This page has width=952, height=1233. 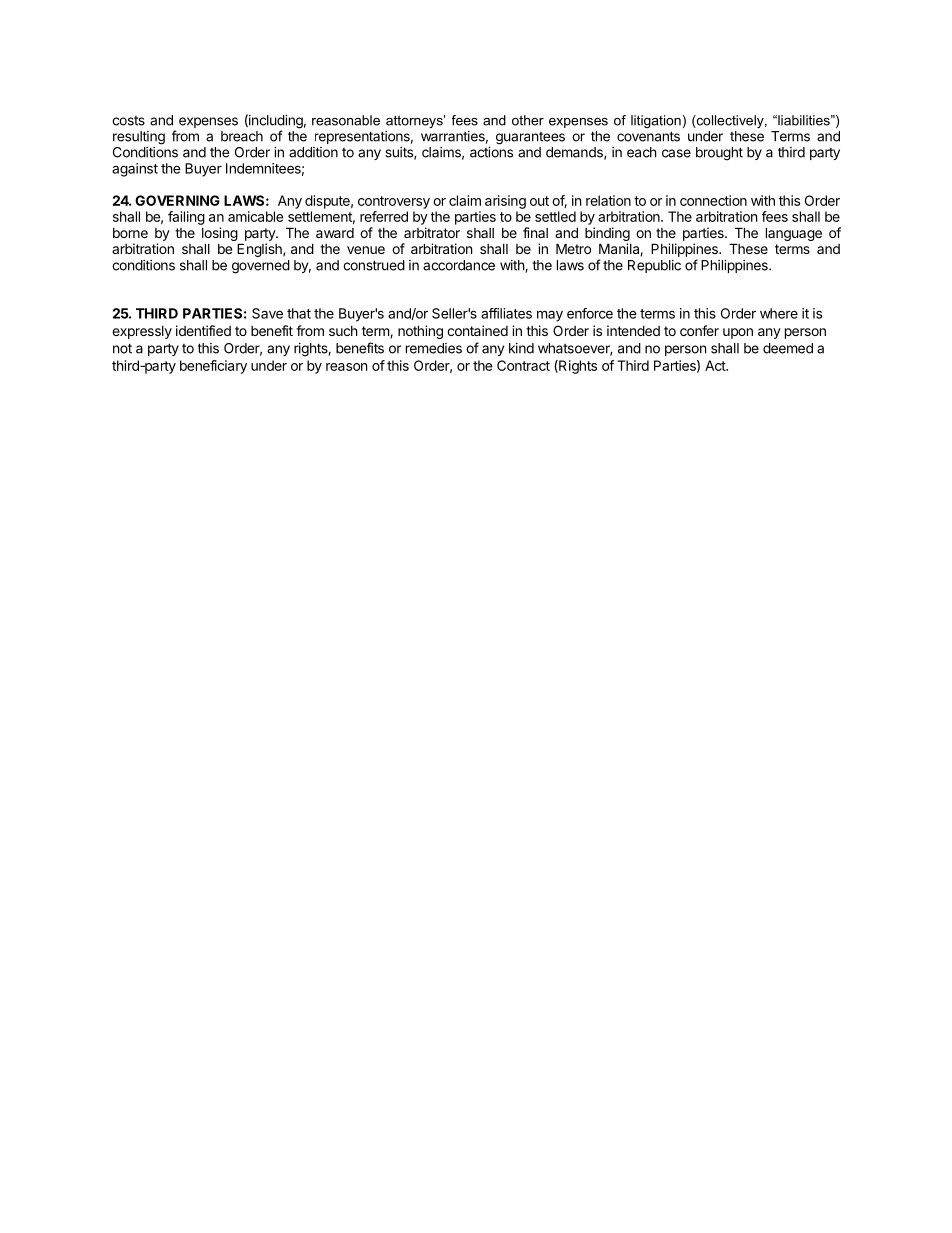 What do you see at coordinates (528, 120) in the page?
I see `other` at bounding box center [528, 120].
